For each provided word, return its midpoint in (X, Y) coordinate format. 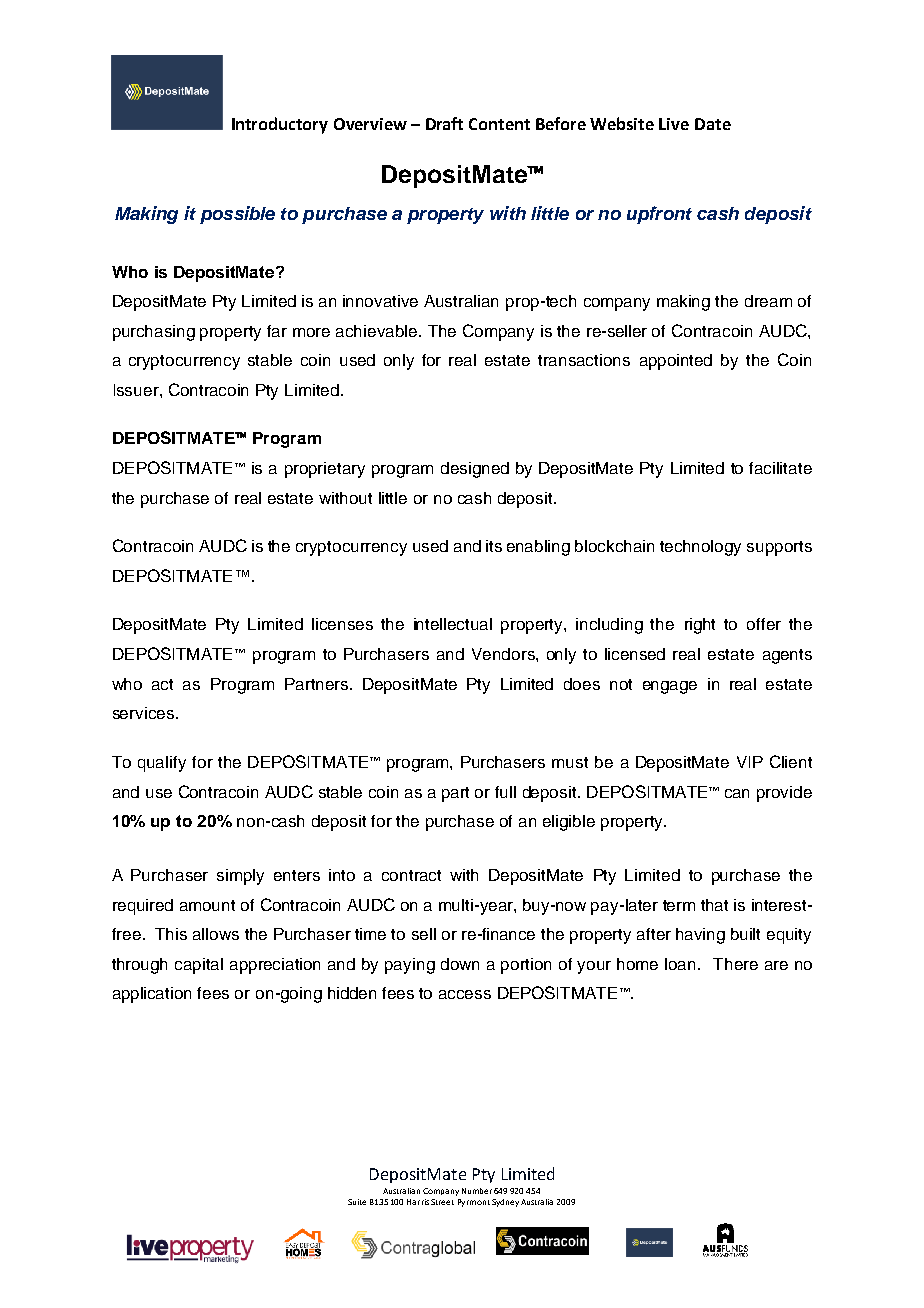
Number (477, 1191)
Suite (357, 1202)
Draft (444, 123)
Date (713, 124)
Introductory (280, 125)
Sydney (505, 1203)
